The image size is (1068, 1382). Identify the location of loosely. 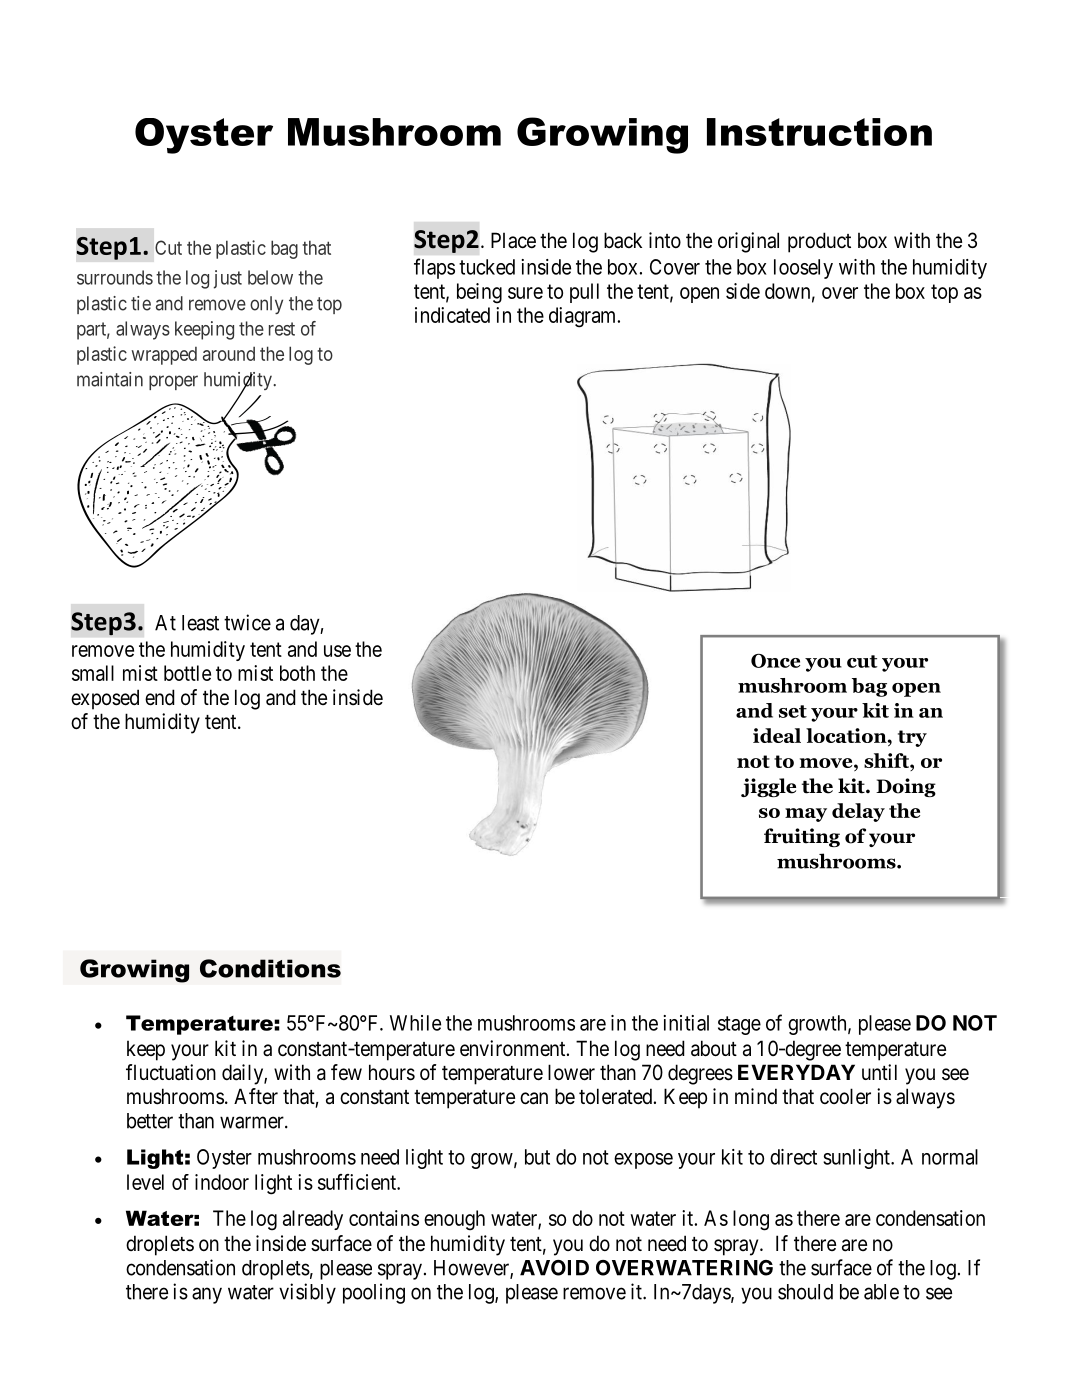
(803, 269).
